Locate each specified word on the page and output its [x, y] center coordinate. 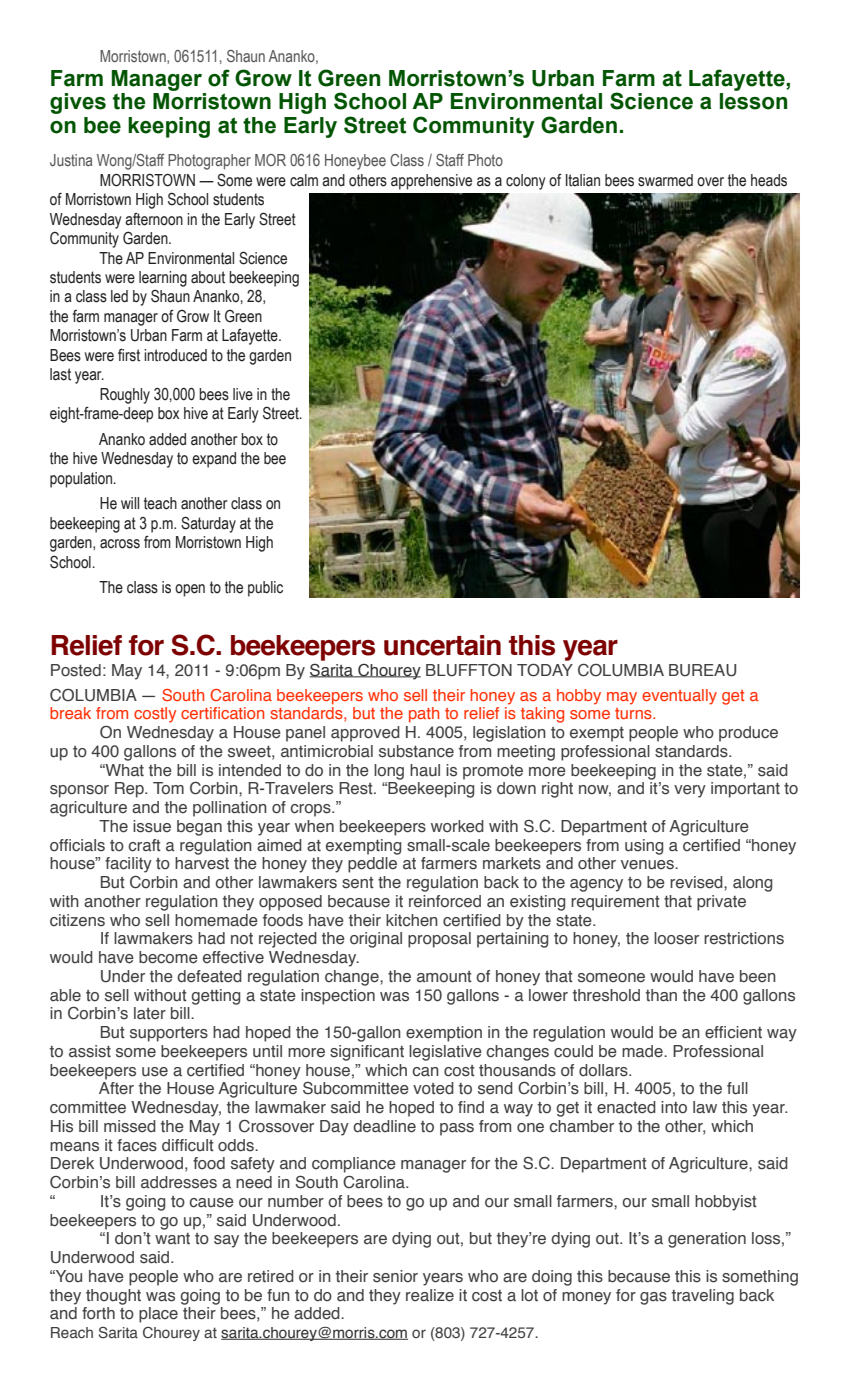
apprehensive [431, 182]
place [158, 1315]
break [70, 713]
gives [78, 103]
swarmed [665, 180]
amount [444, 977]
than [661, 995]
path [424, 715]
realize [430, 1295]
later [150, 1013]
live [243, 394]
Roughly [125, 396]
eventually [679, 697]
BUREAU [702, 670]
